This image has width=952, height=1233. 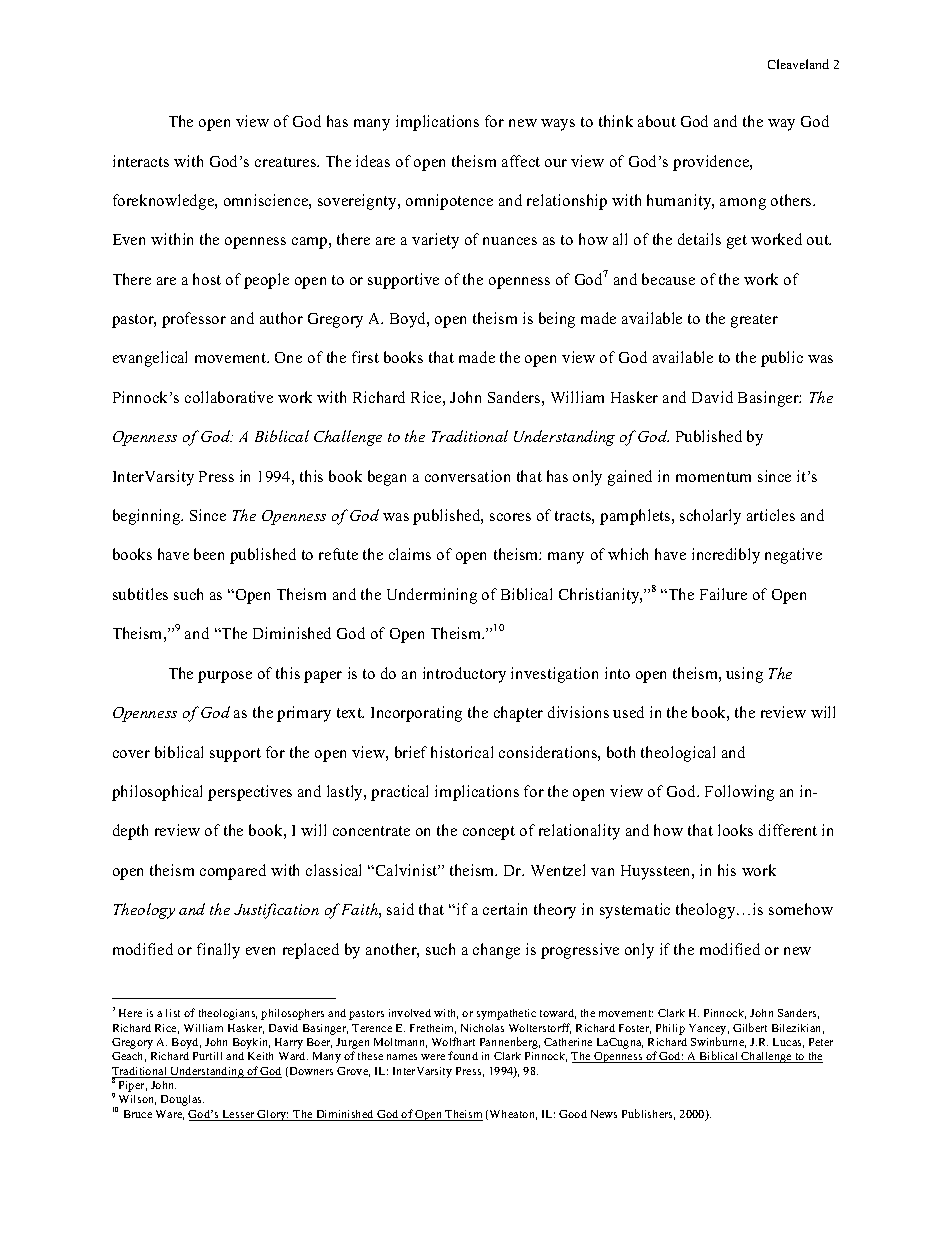 I want to click on Failure, so click(x=723, y=594).
